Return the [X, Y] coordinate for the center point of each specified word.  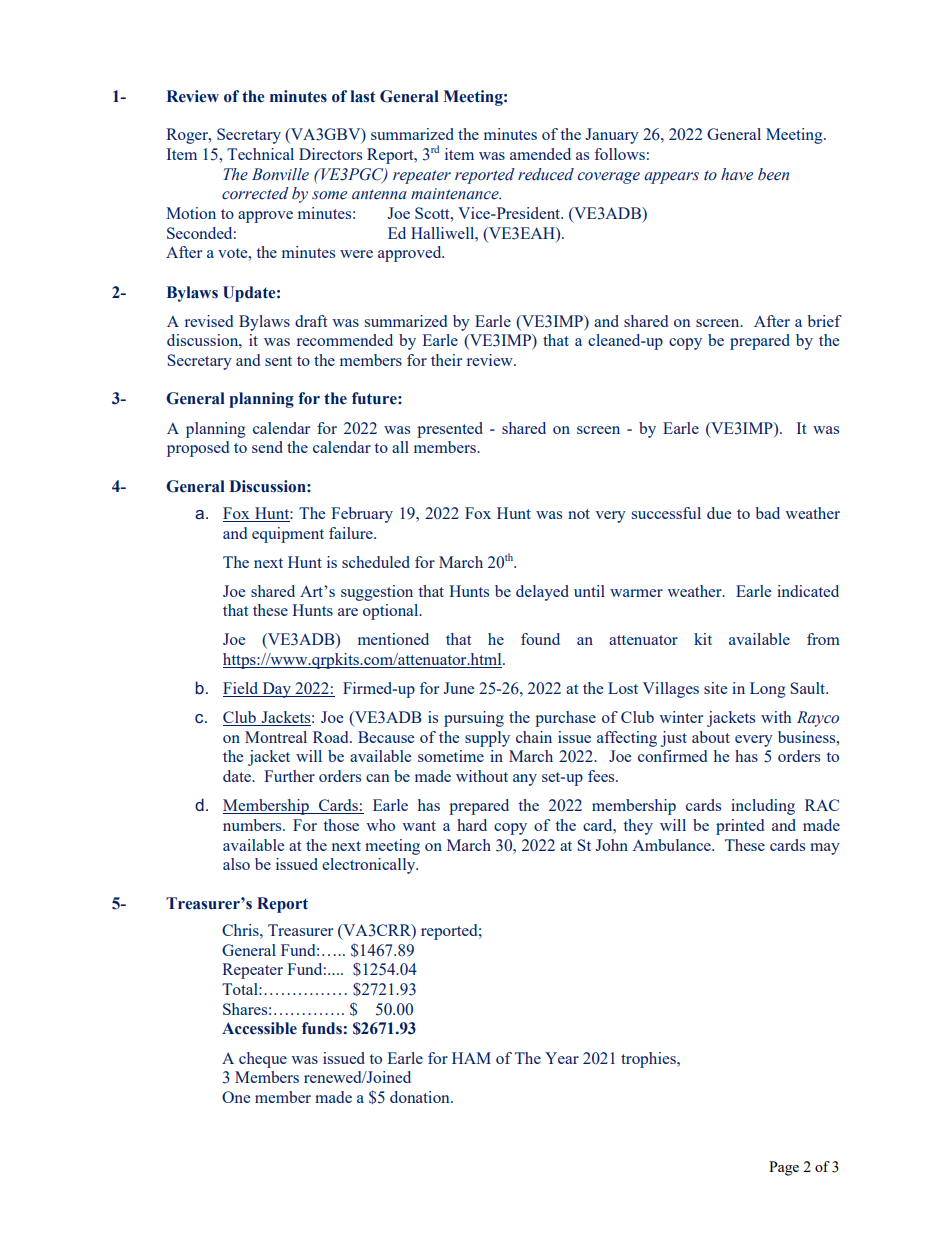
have [737, 174]
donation [421, 1097]
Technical [260, 154]
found [540, 639]
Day [276, 690]
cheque [263, 1060]
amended [540, 154]
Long [768, 690]
